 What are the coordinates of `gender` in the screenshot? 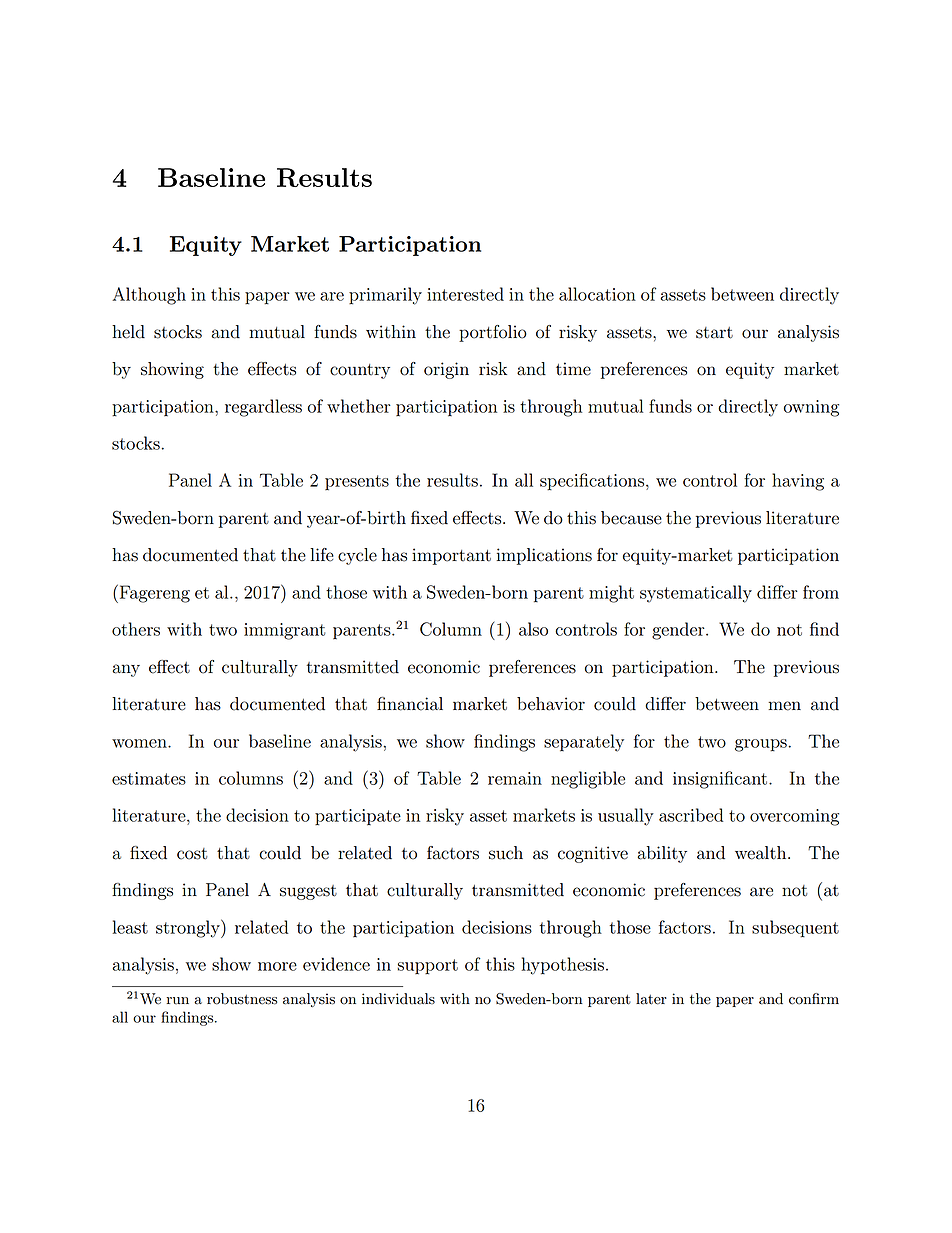 It's located at (679, 631).
